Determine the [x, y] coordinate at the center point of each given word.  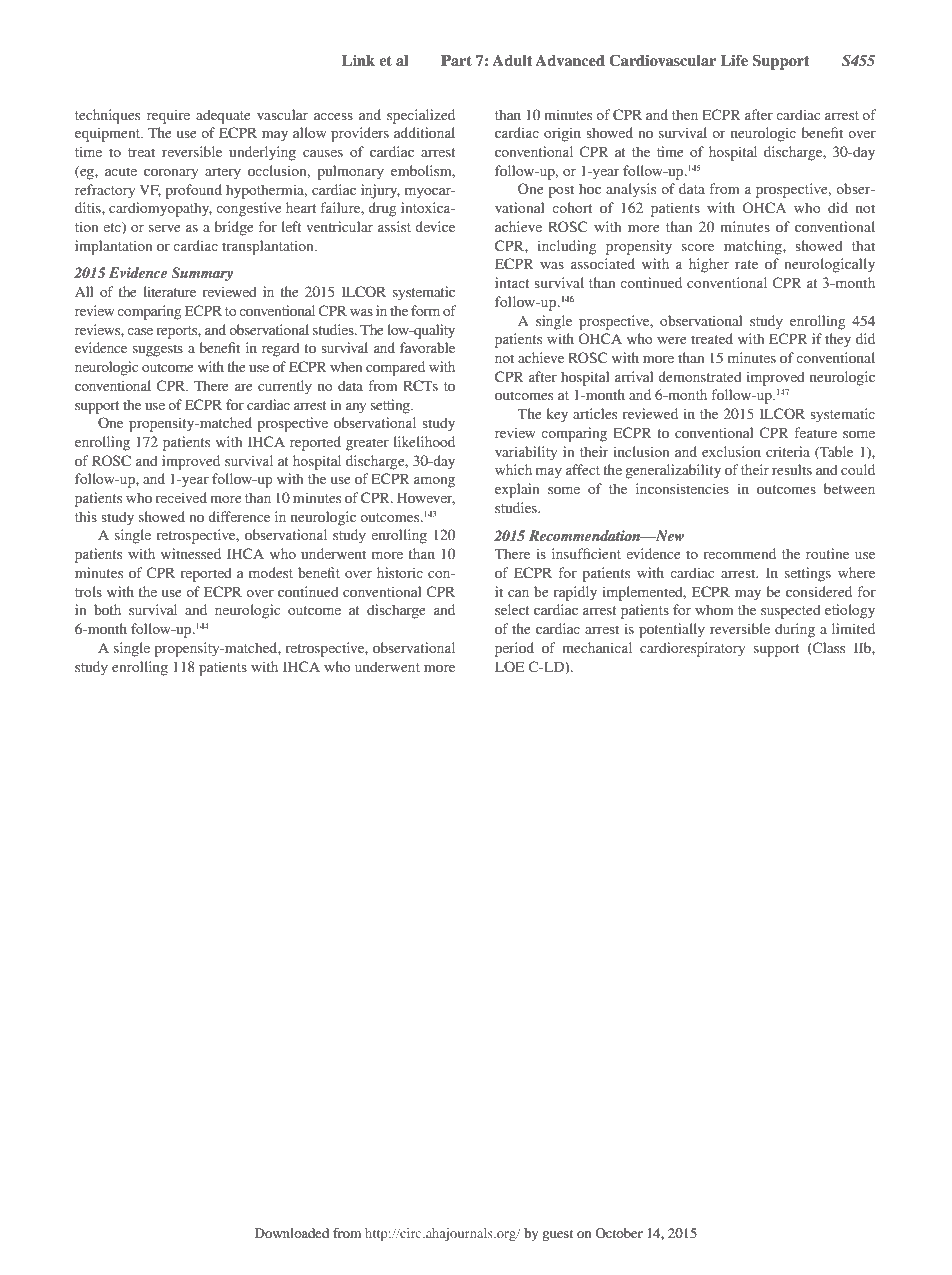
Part [456, 60]
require [168, 116]
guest [557, 1235]
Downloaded [292, 1233]
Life [734, 60]
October [619, 1233]
